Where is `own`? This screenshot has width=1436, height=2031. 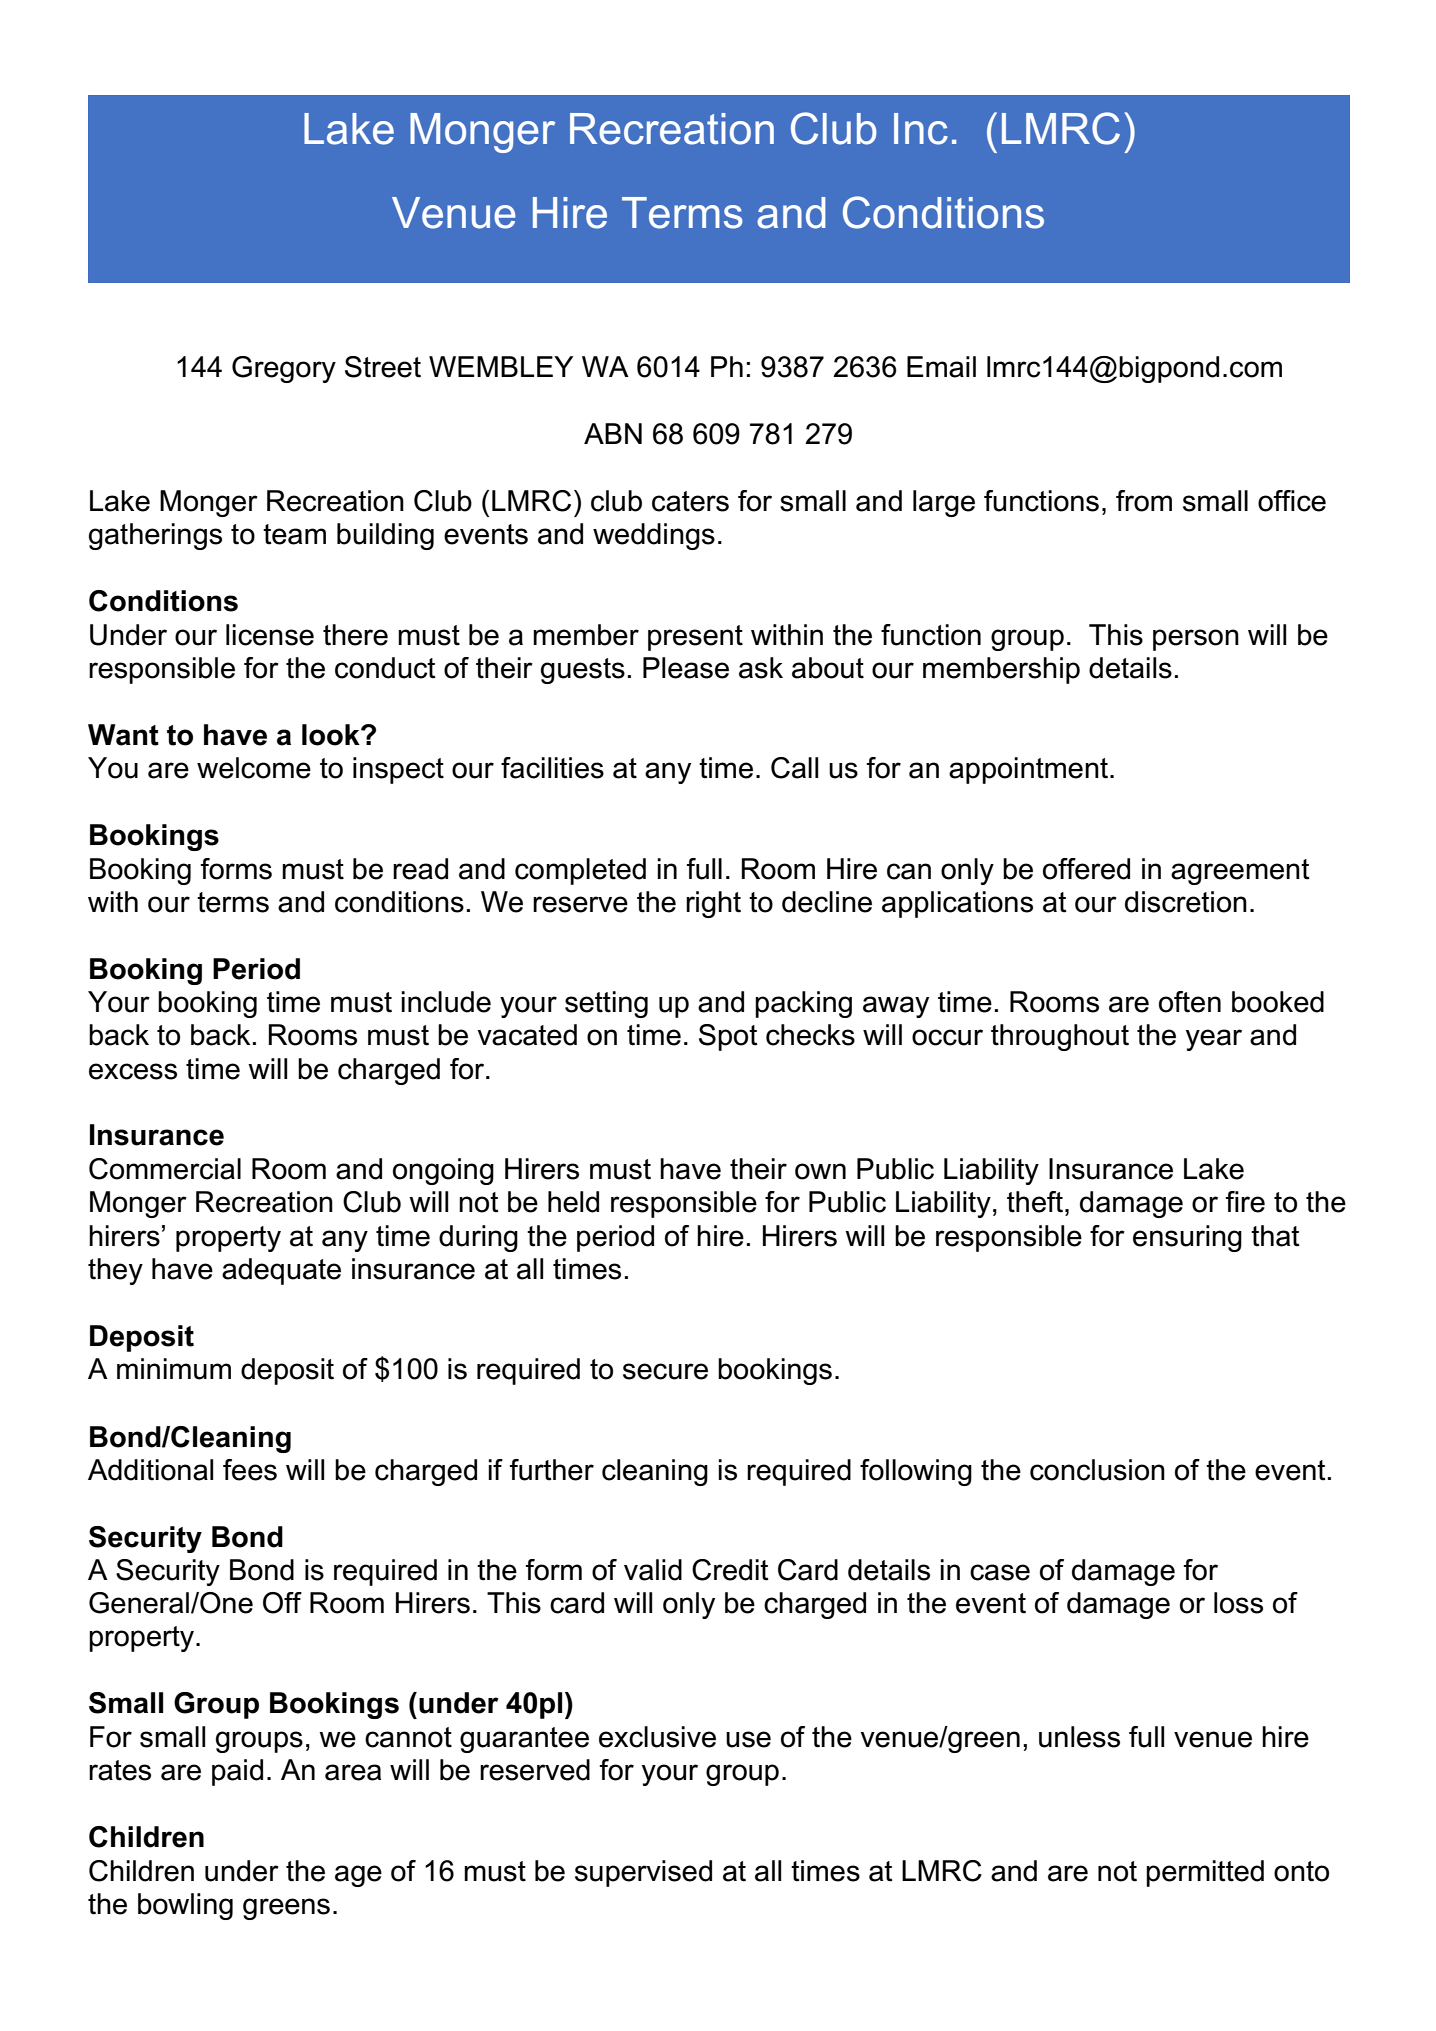 own is located at coordinates (820, 1171).
